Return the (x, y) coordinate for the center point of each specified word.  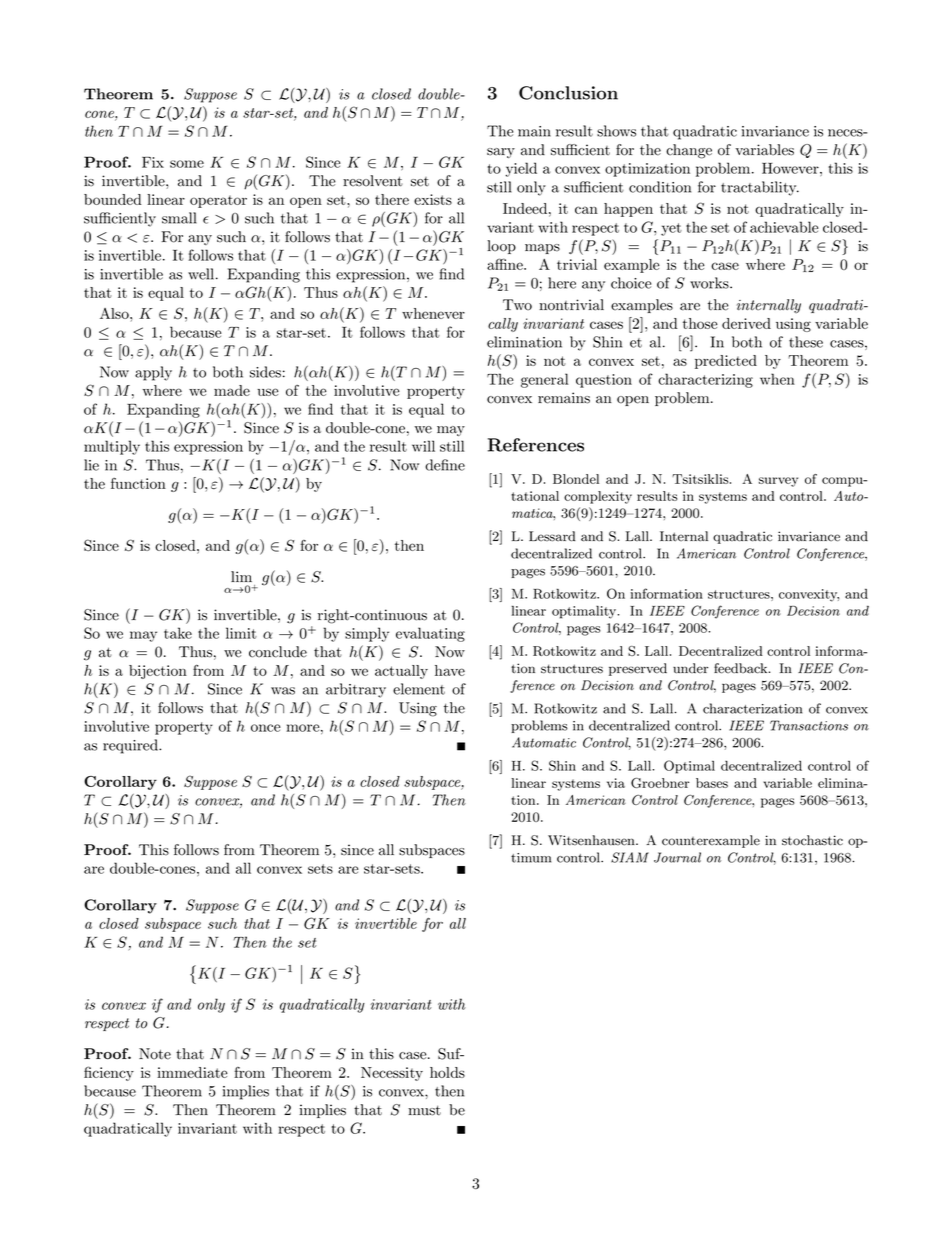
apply (153, 373)
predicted (726, 362)
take (178, 633)
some (187, 164)
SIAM (630, 857)
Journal (677, 857)
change (689, 151)
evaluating (430, 634)
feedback (742, 668)
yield (521, 169)
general (544, 380)
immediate (192, 1072)
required (131, 746)
